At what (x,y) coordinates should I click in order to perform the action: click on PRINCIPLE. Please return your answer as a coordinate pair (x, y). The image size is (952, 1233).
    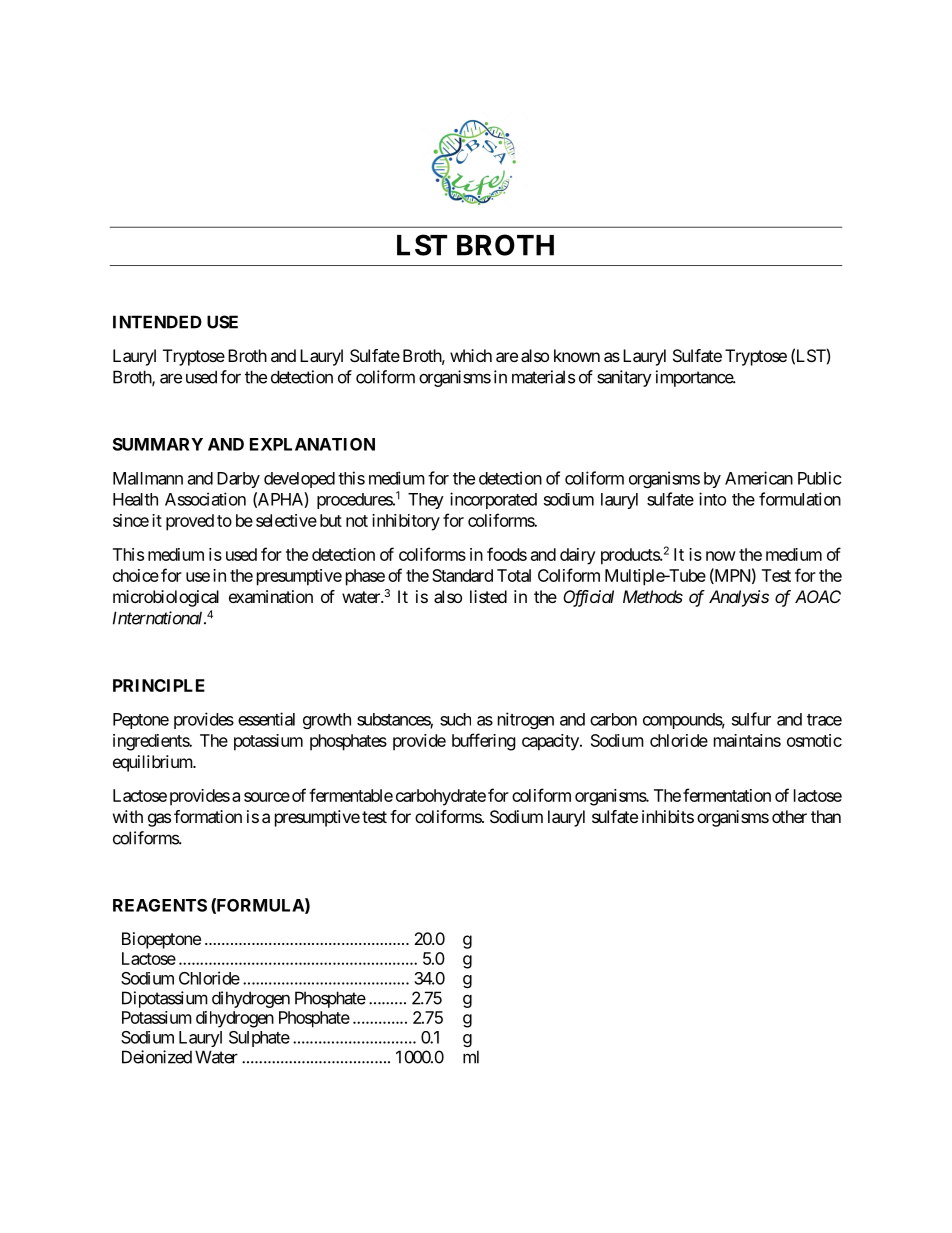
    Looking at the image, I should click on (159, 685).
